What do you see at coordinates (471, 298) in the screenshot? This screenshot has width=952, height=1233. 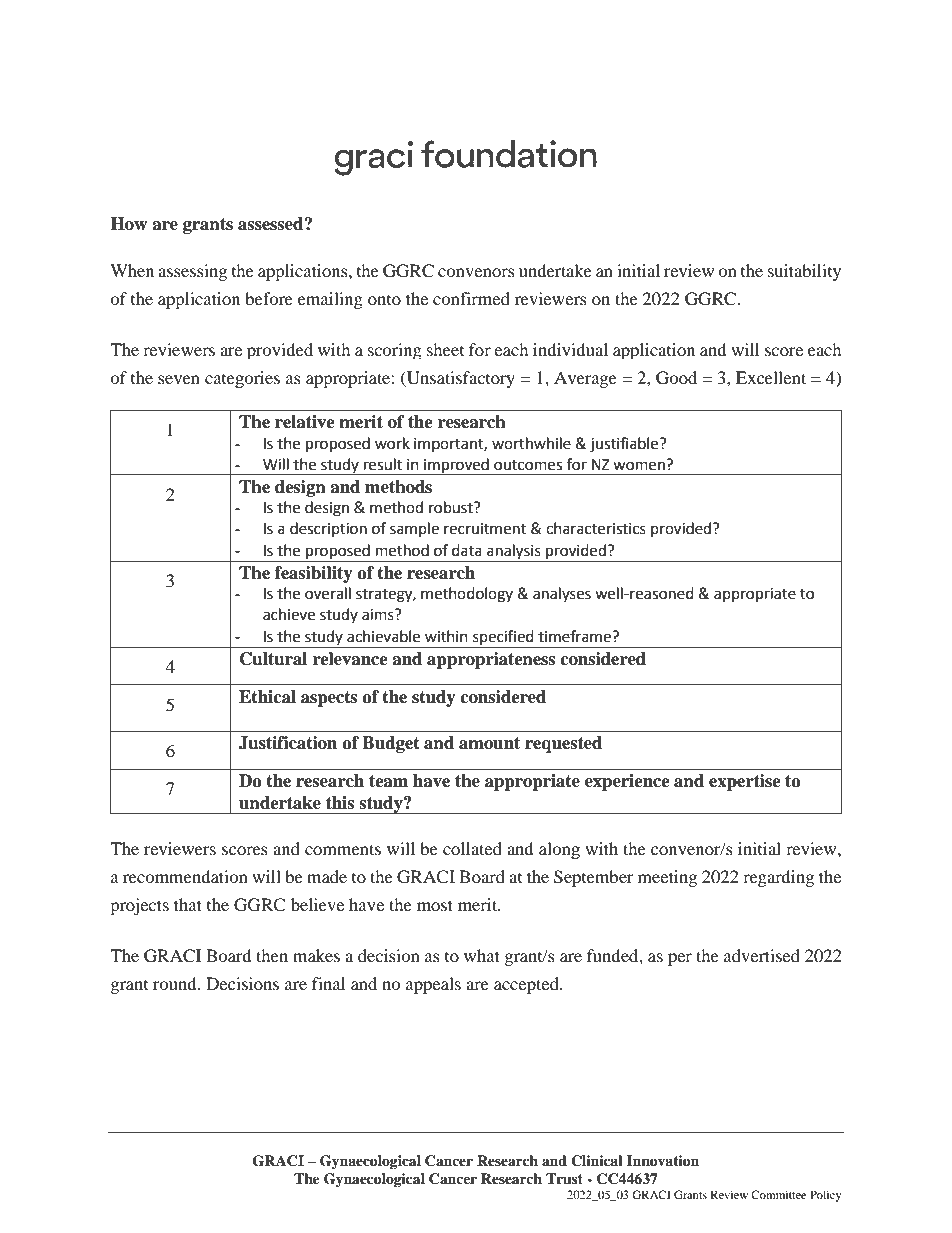 I see `confirmed` at bounding box center [471, 298].
